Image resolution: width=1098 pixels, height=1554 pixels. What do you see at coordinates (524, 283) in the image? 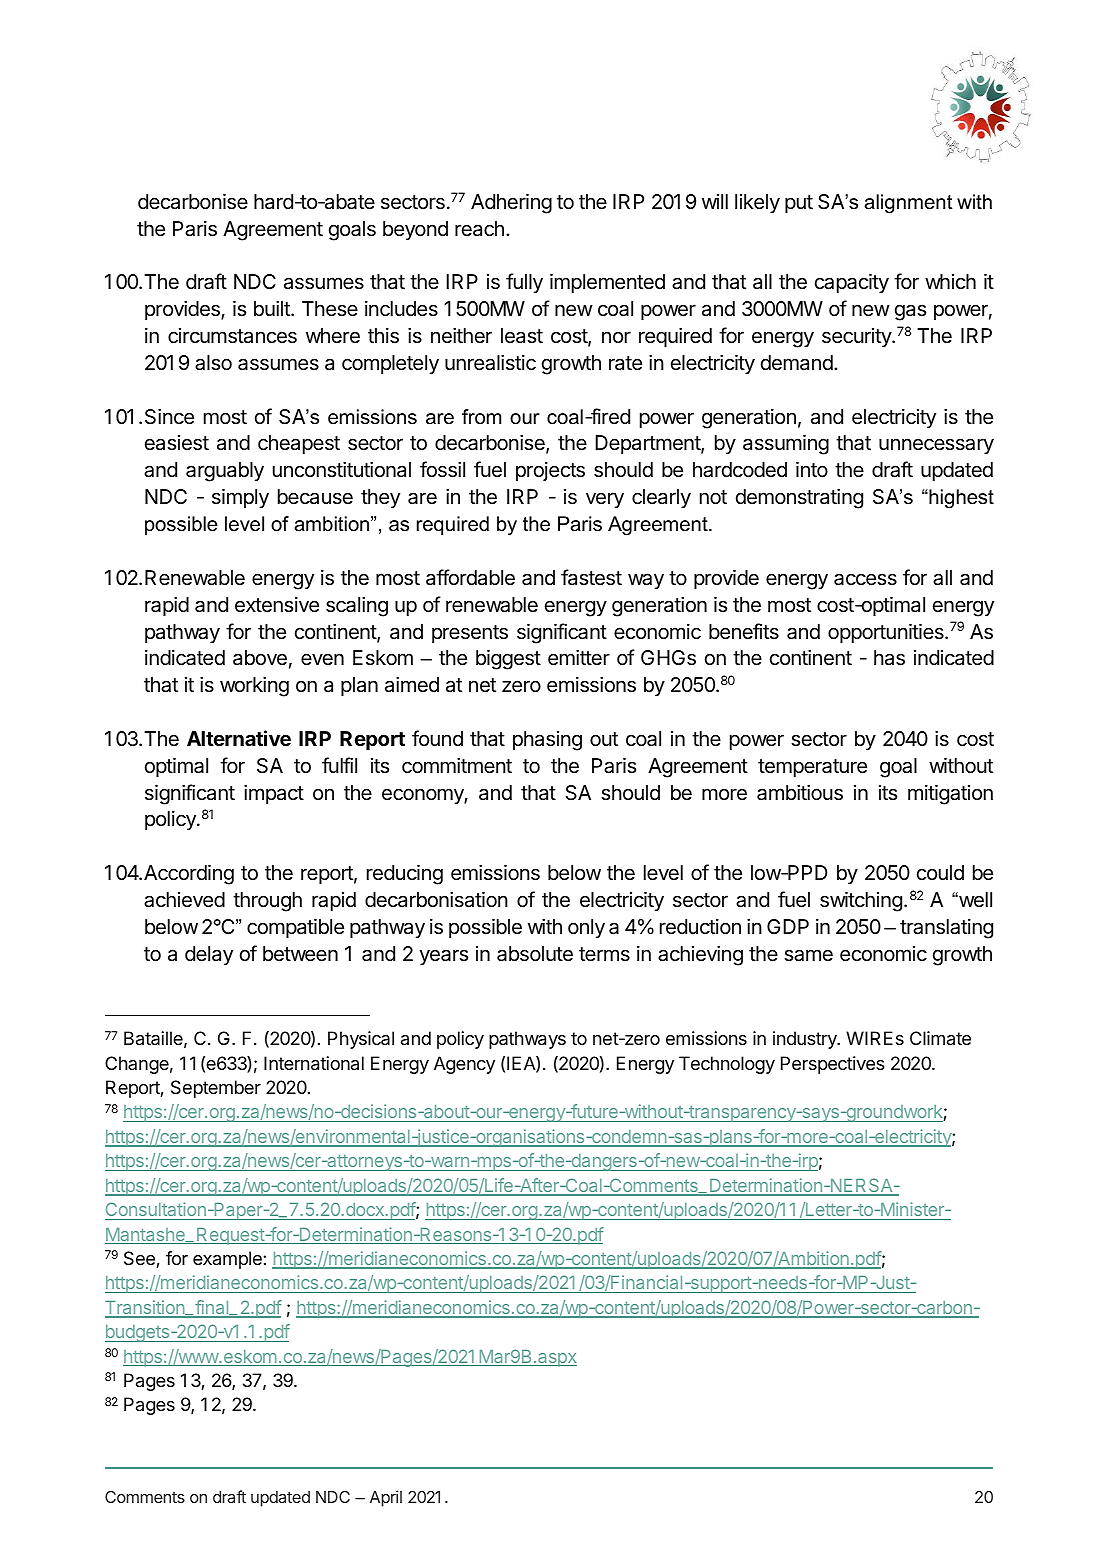
I see `fully` at bounding box center [524, 283].
